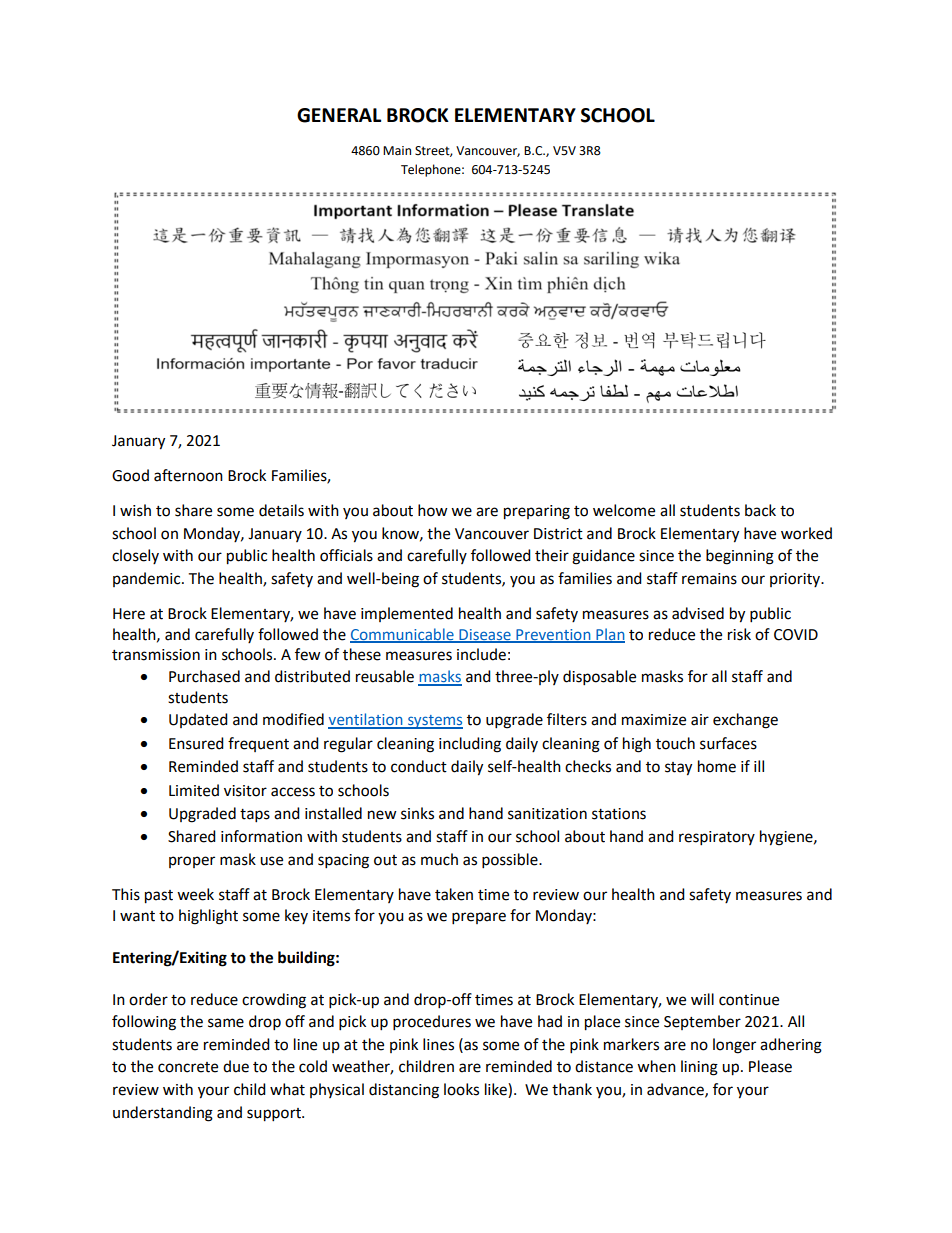 The height and width of the screenshot is (1233, 952). Describe the element at coordinates (537, 512) in the screenshot. I see `preparing` at that location.
